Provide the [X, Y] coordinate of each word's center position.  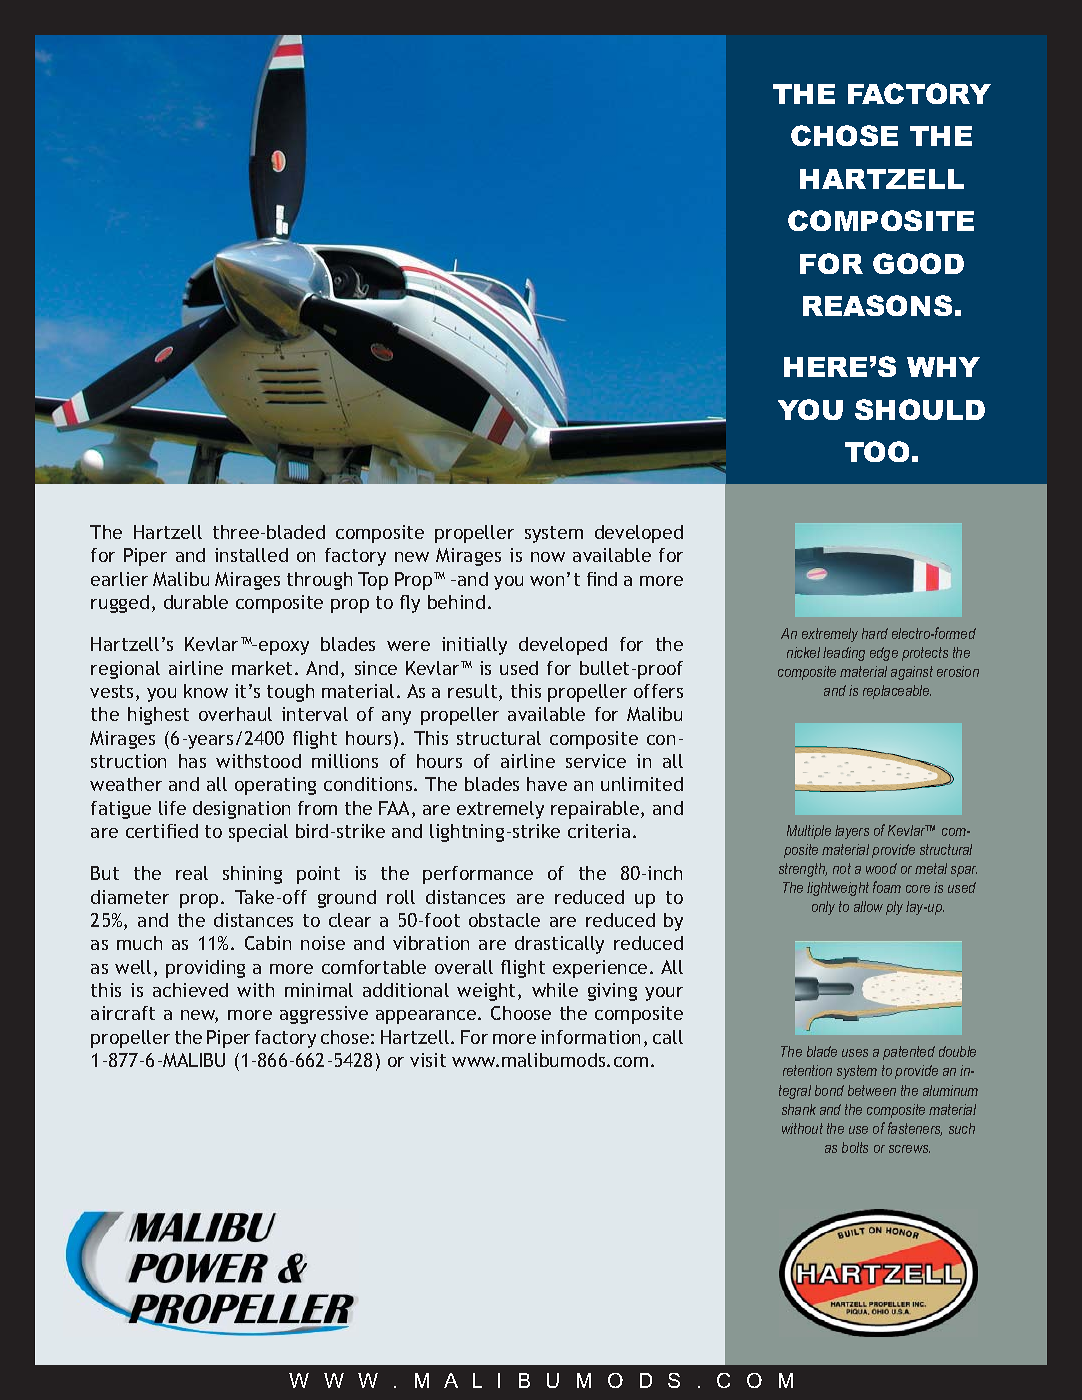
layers [852, 832]
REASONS [877, 305]
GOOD [918, 263]
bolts [855, 1147]
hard [875, 633]
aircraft [123, 1013]
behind [456, 602]
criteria [599, 831]
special [258, 833]
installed [251, 555]
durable [196, 602]
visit [428, 1060]
